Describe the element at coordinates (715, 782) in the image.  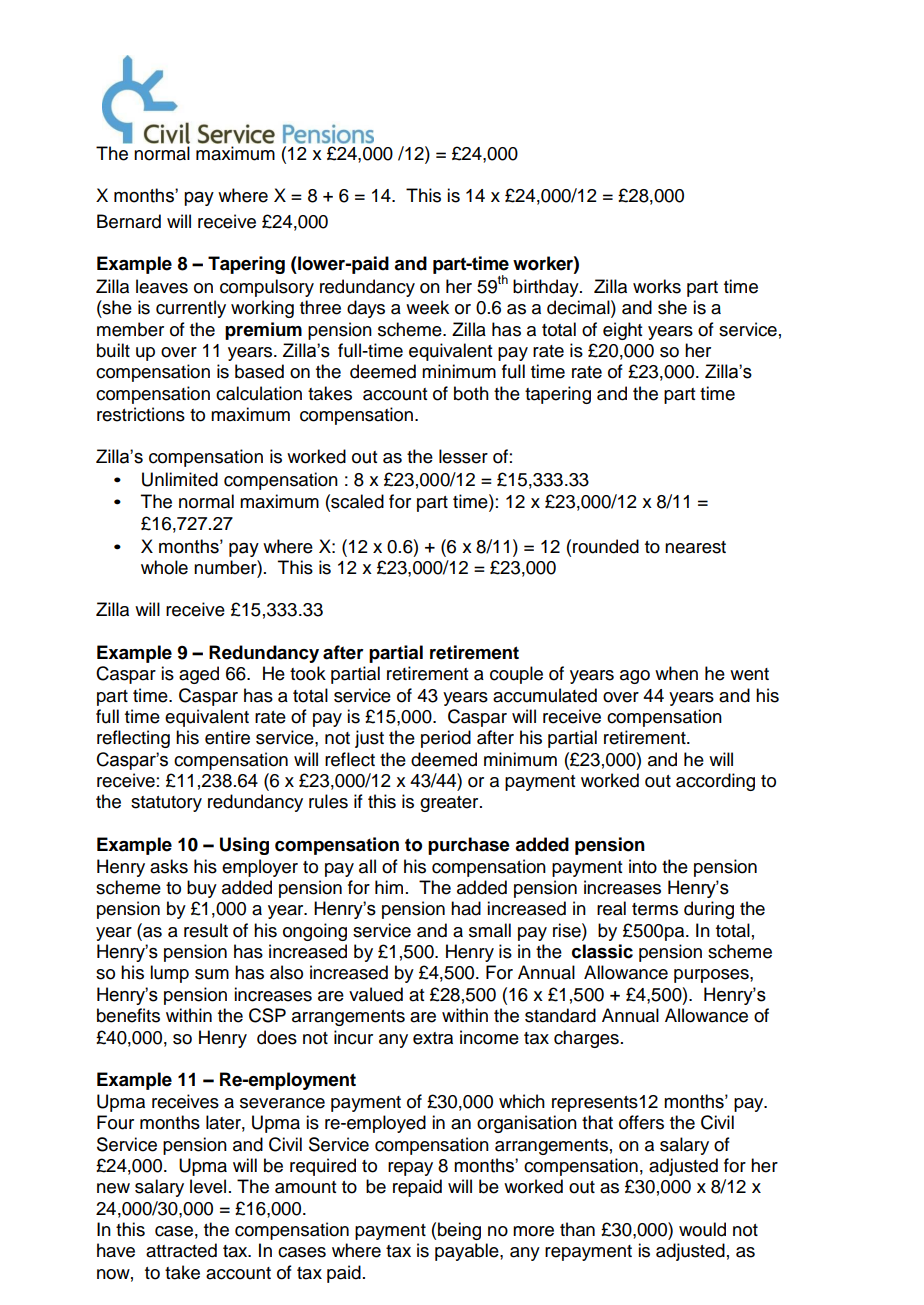
I see `according` at that location.
